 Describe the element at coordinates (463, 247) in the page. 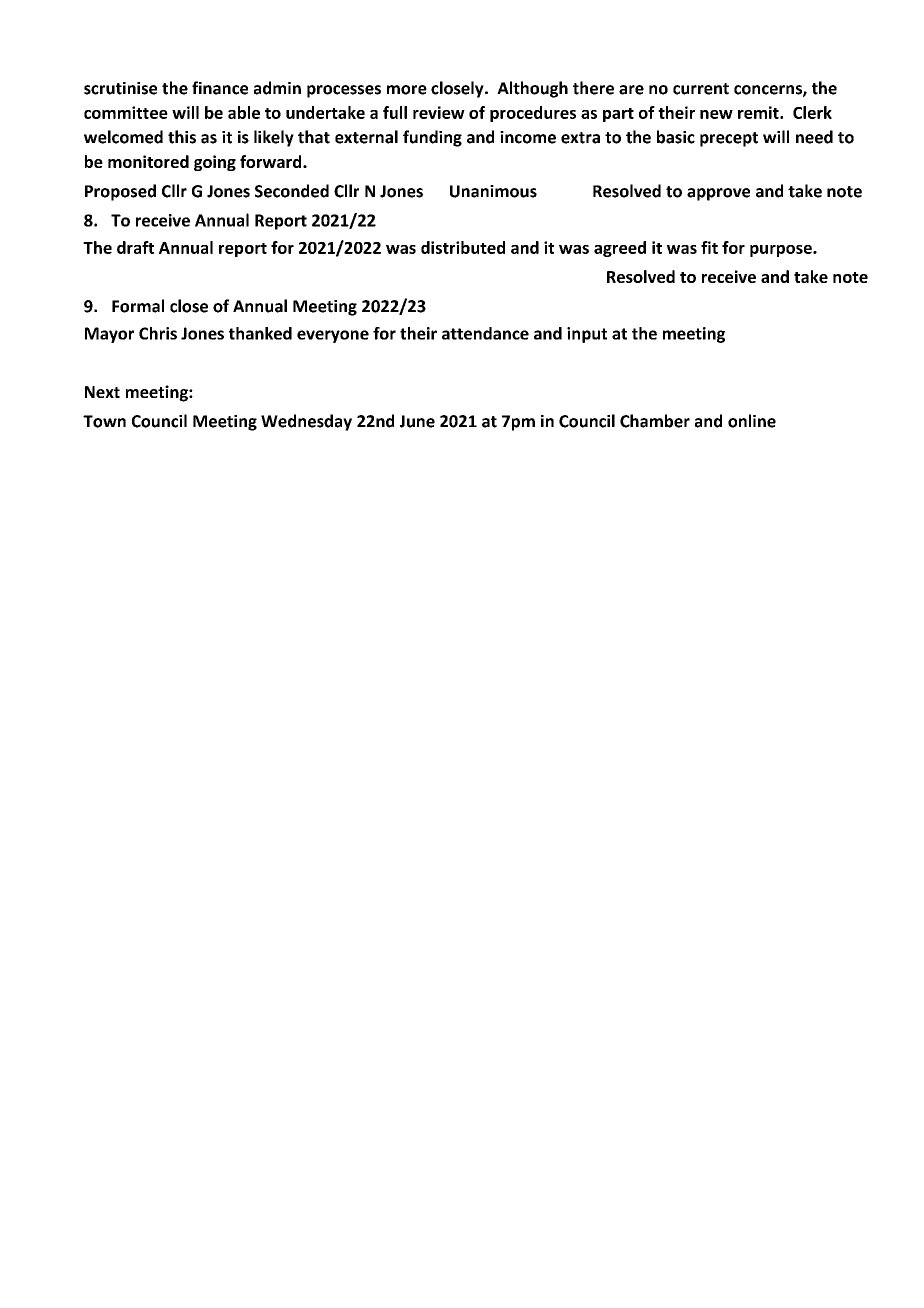

I see `distributed` at that location.
